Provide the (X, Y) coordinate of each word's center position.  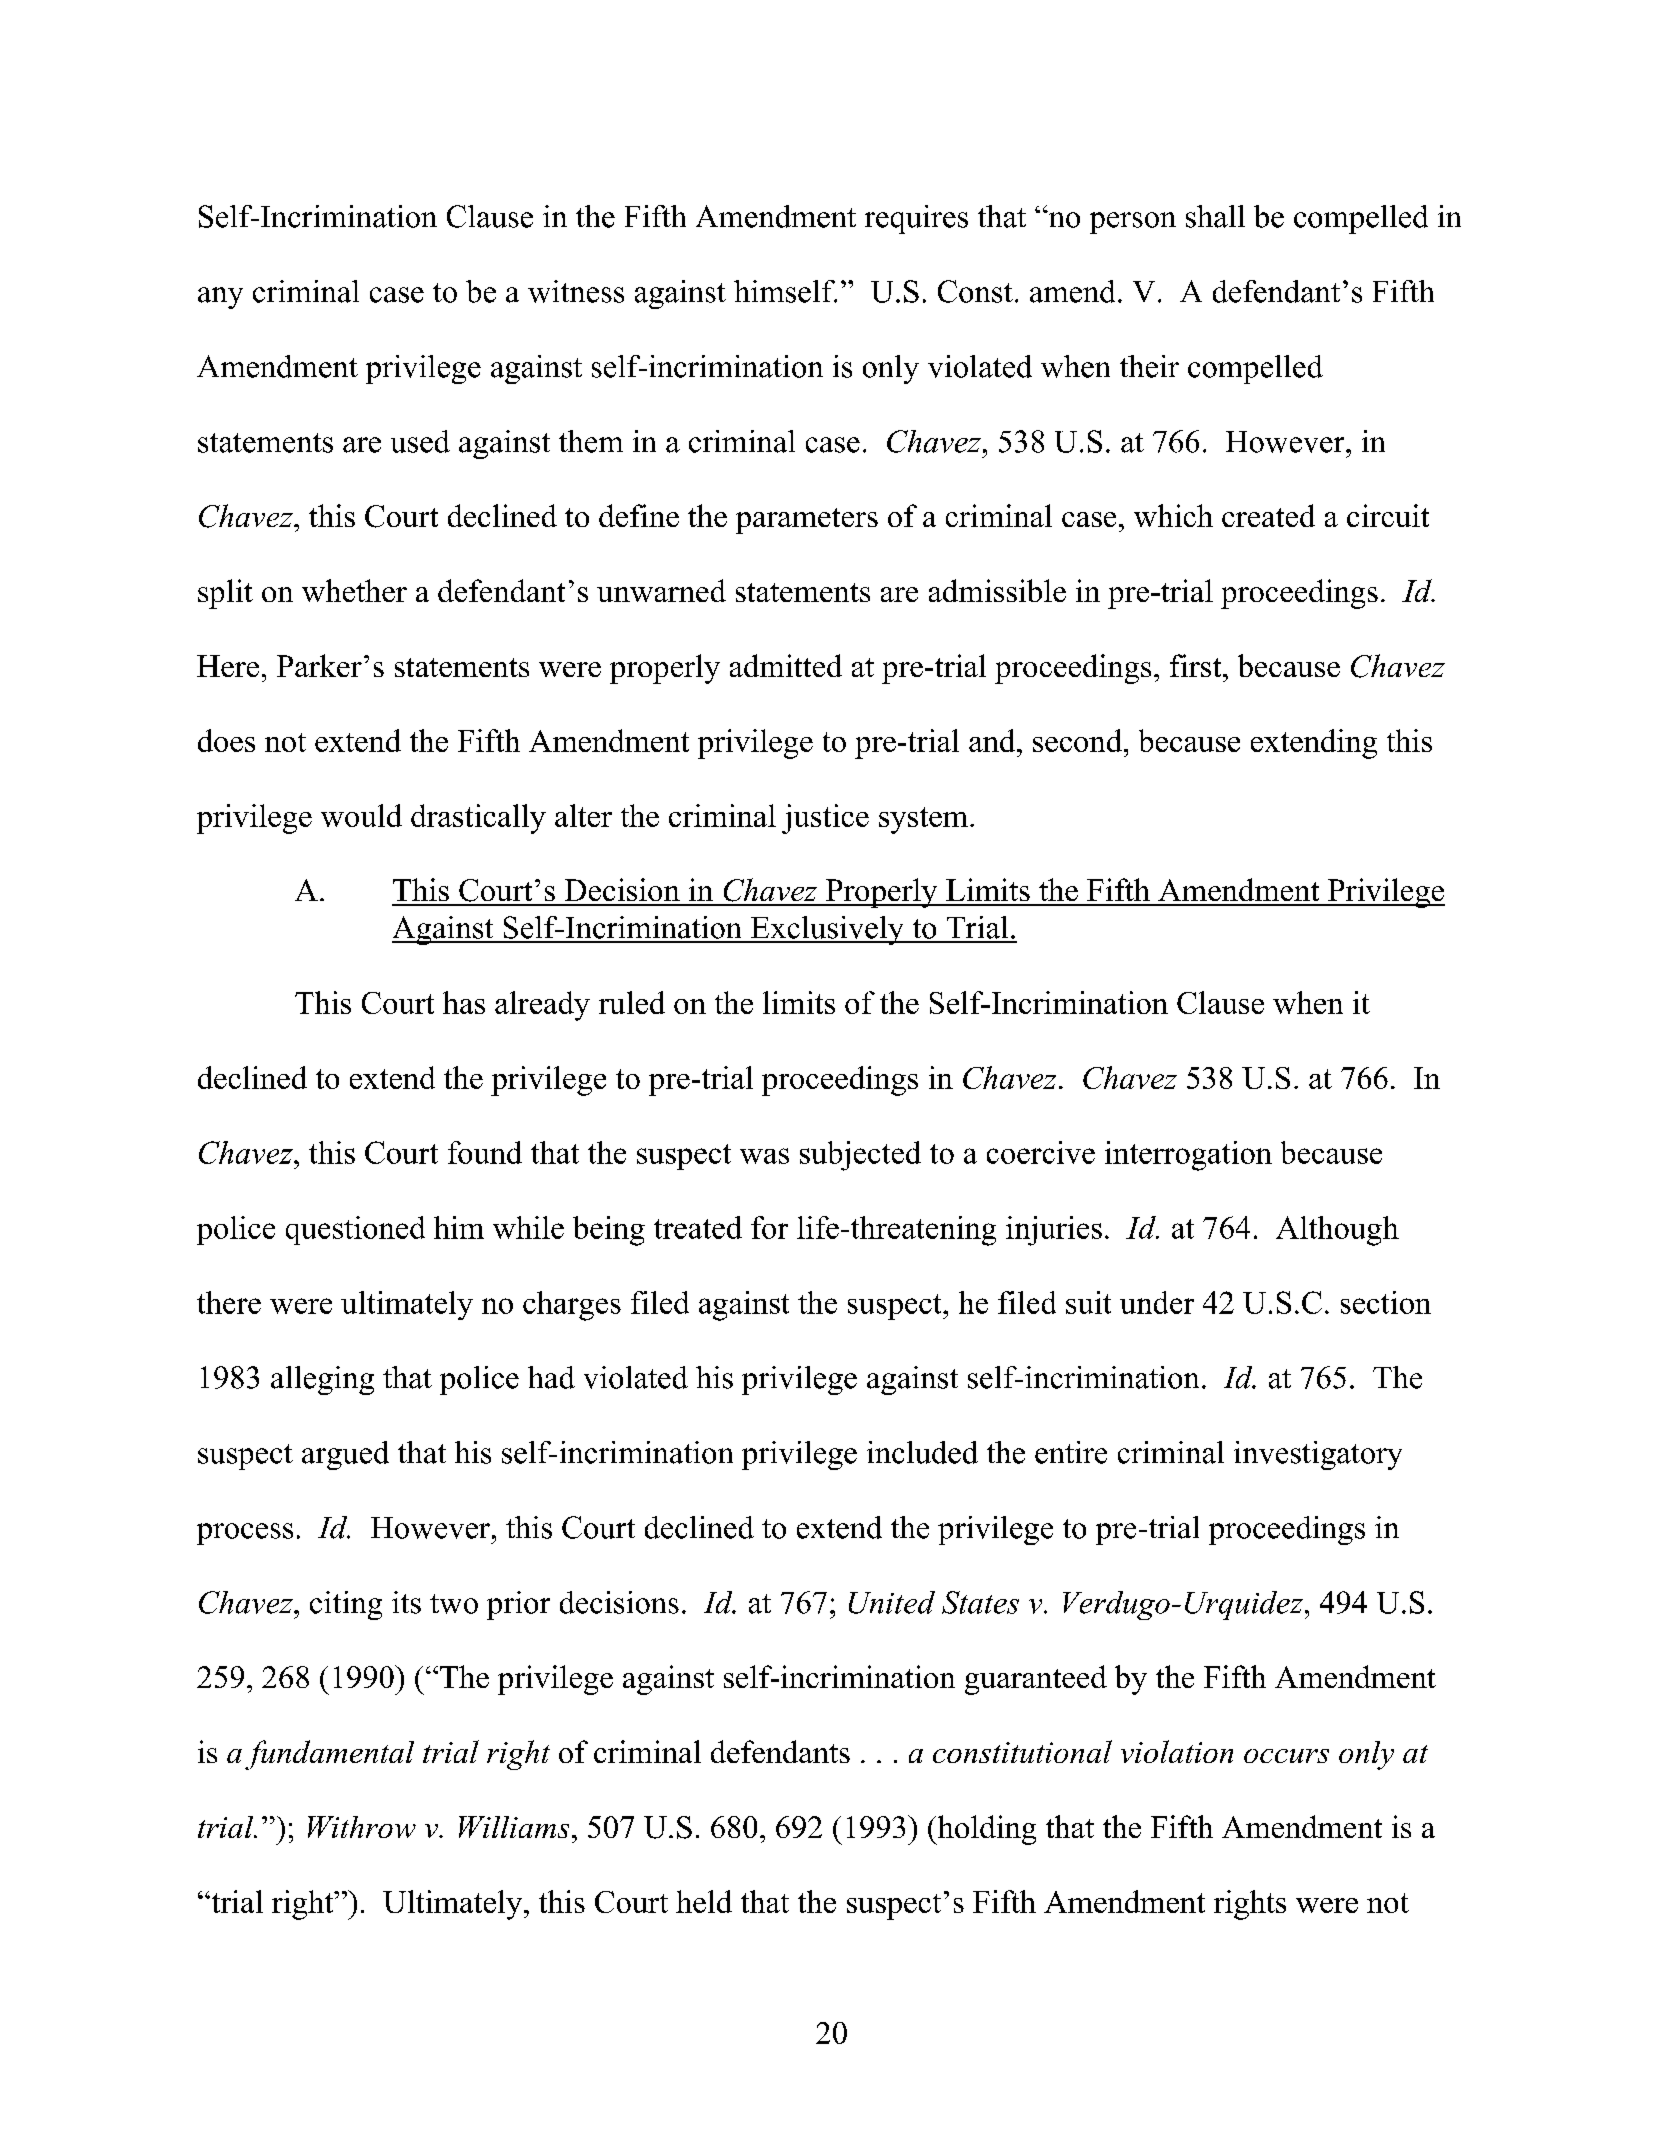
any (220, 298)
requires (916, 219)
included (922, 1452)
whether (354, 590)
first (1197, 665)
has (464, 1002)
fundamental (329, 1755)
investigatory (1318, 1455)
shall (1215, 216)
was (764, 1156)
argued (345, 1455)
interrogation (1188, 1156)
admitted (786, 665)
